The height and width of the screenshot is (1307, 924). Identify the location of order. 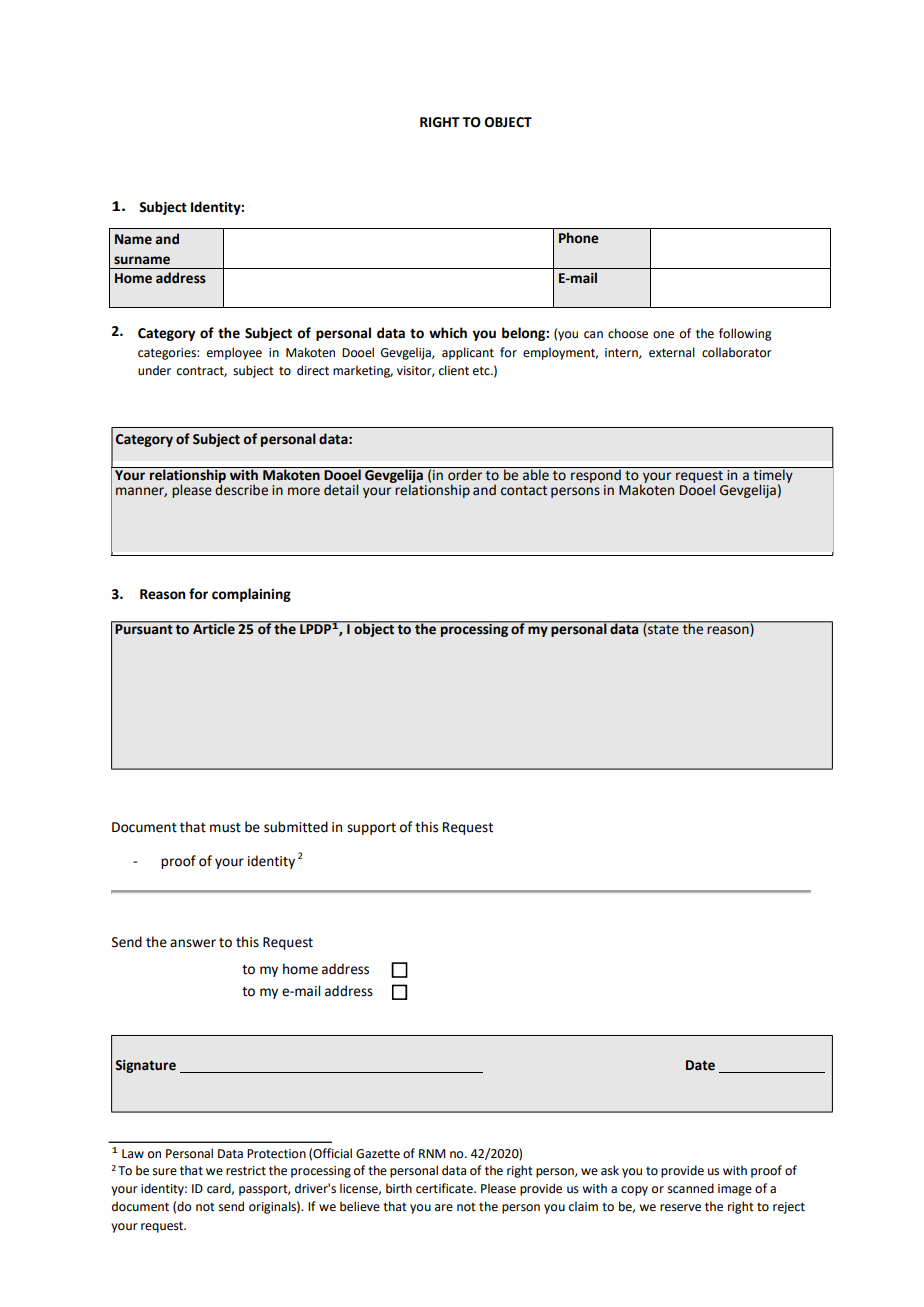
(465, 474).
